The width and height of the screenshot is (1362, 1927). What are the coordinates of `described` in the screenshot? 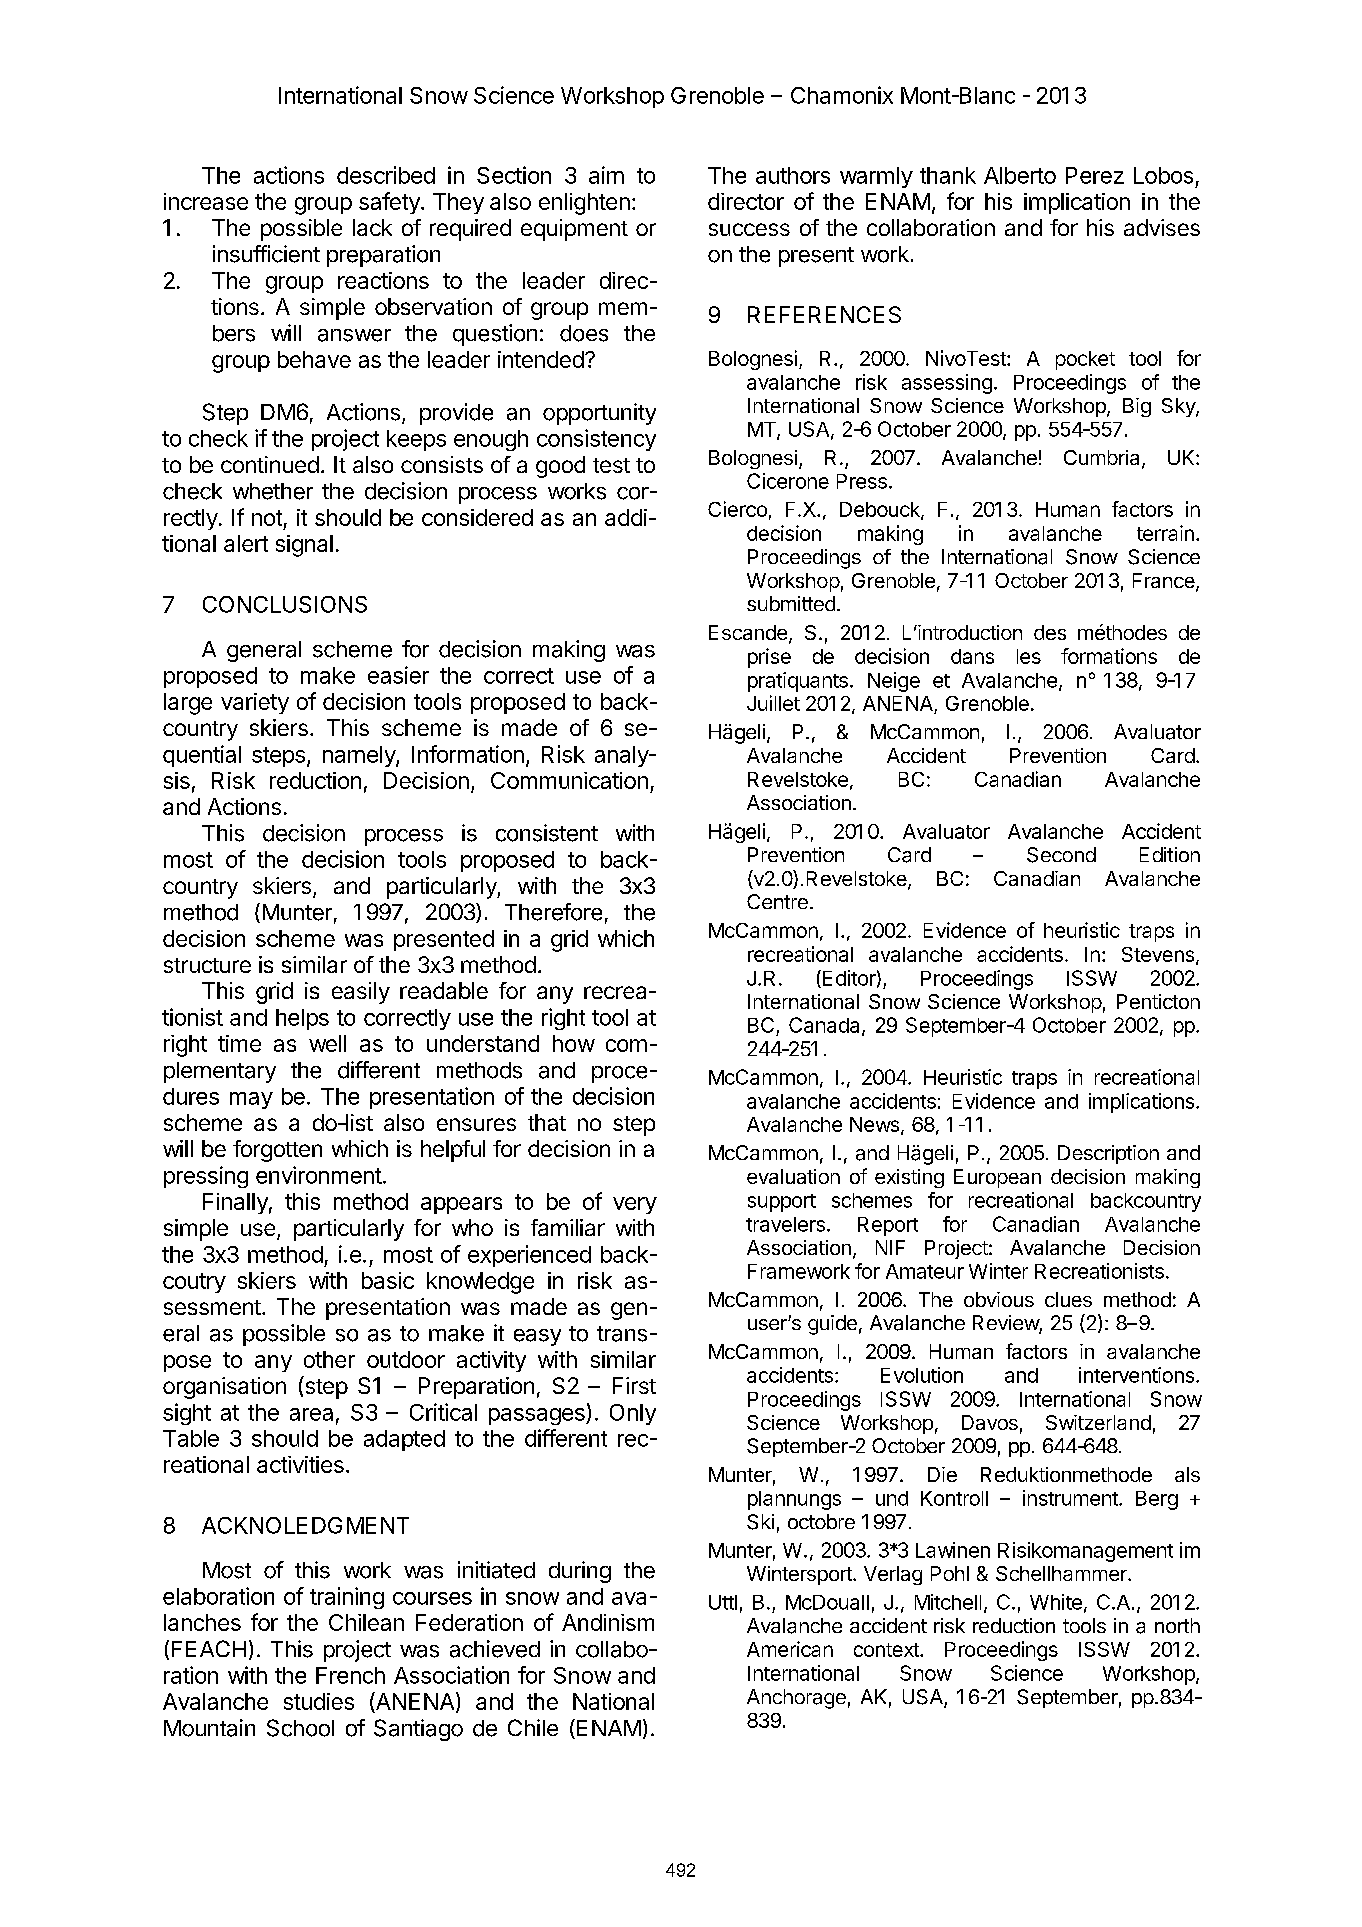 It's located at (386, 175).
